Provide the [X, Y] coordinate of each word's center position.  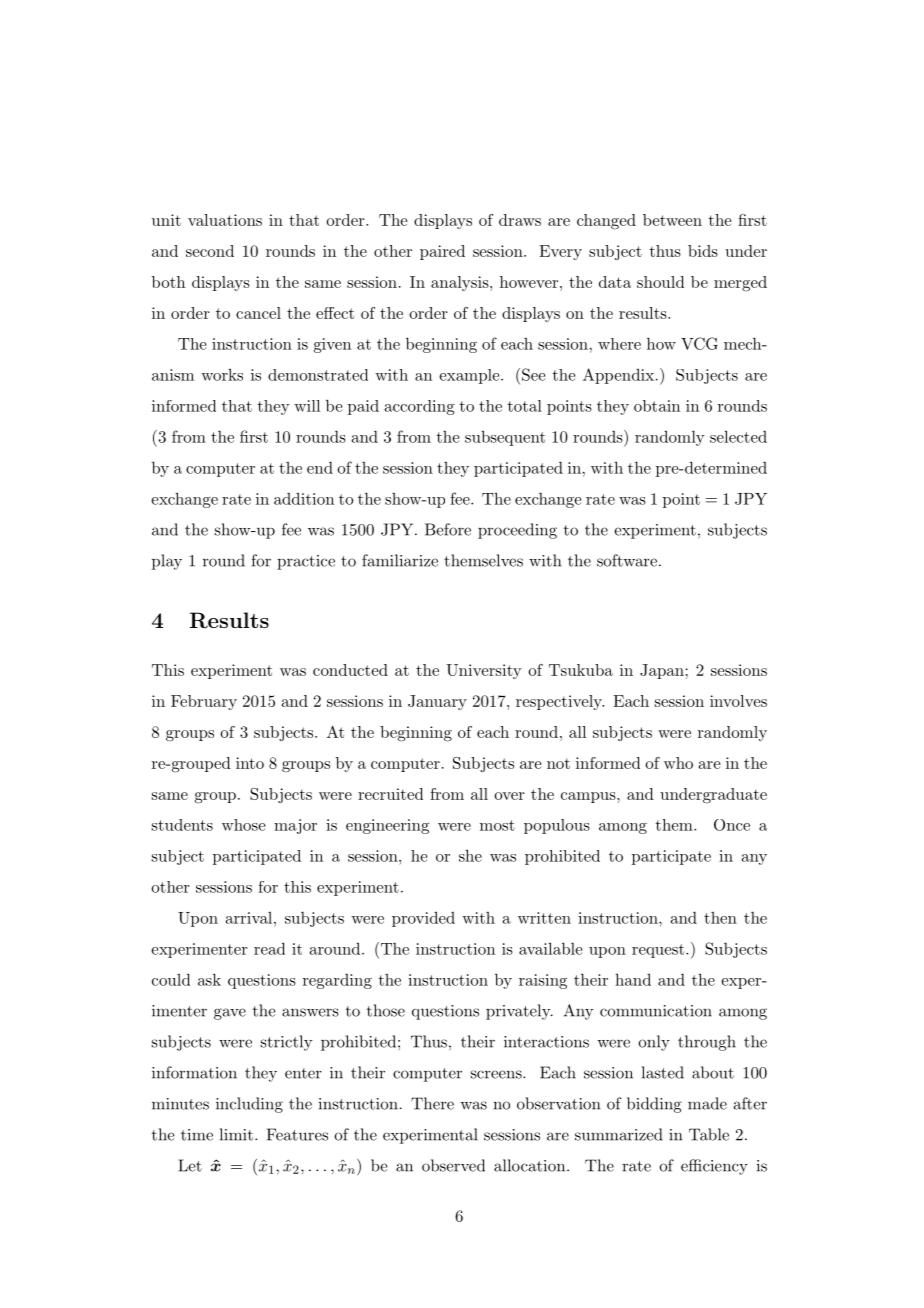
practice [306, 562]
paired [442, 252]
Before [448, 529]
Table [709, 1134]
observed [453, 1165]
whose [243, 825]
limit [236, 1134]
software [627, 560]
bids [703, 251]
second [210, 251]
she [470, 855]
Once [732, 825]
